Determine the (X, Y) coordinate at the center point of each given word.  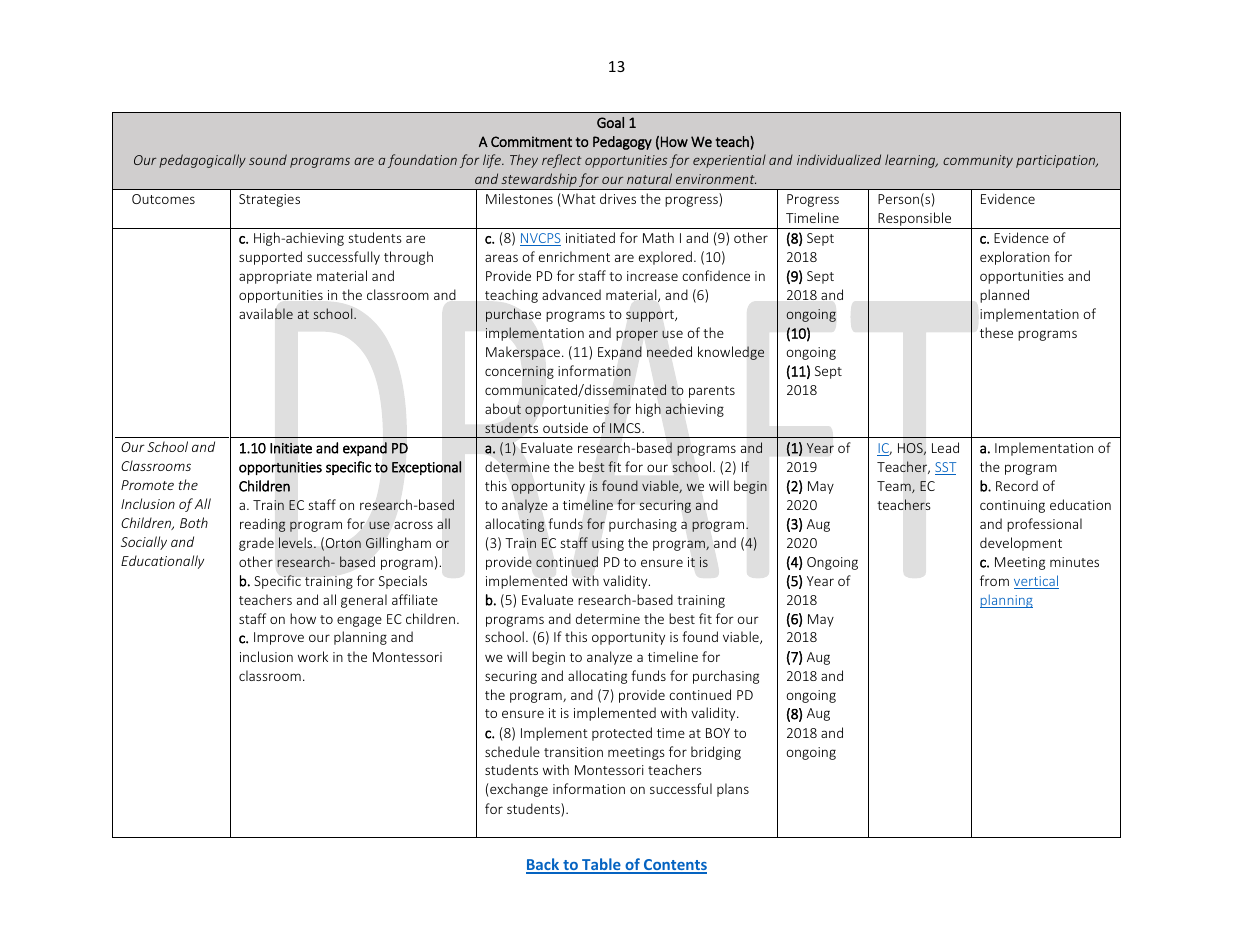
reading (263, 525)
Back (544, 865)
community (978, 161)
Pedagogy (622, 143)
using (608, 544)
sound (268, 159)
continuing (1012, 506)
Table (601, 865)
